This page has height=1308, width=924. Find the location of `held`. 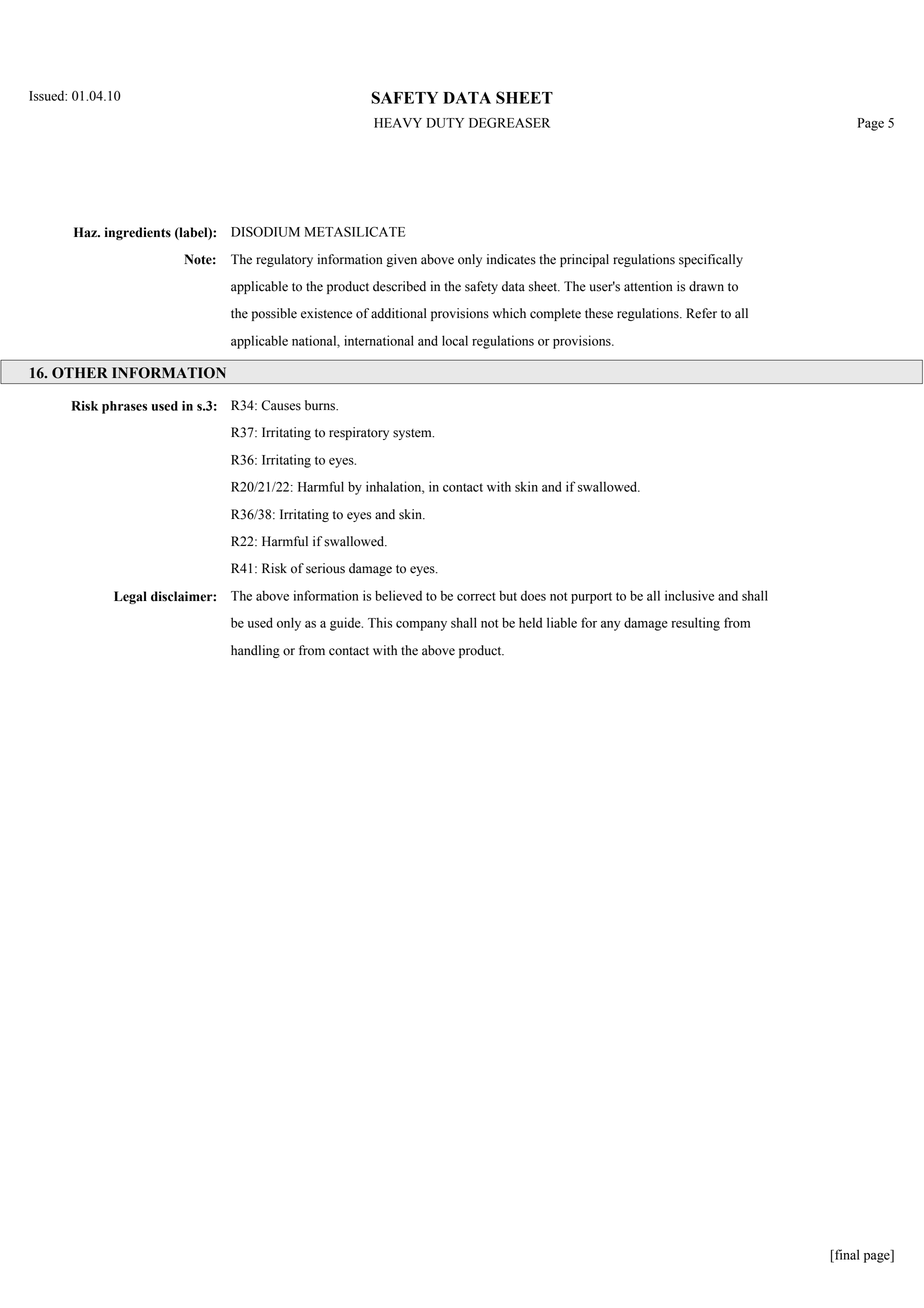

held is located at coordinates (530, 622).
